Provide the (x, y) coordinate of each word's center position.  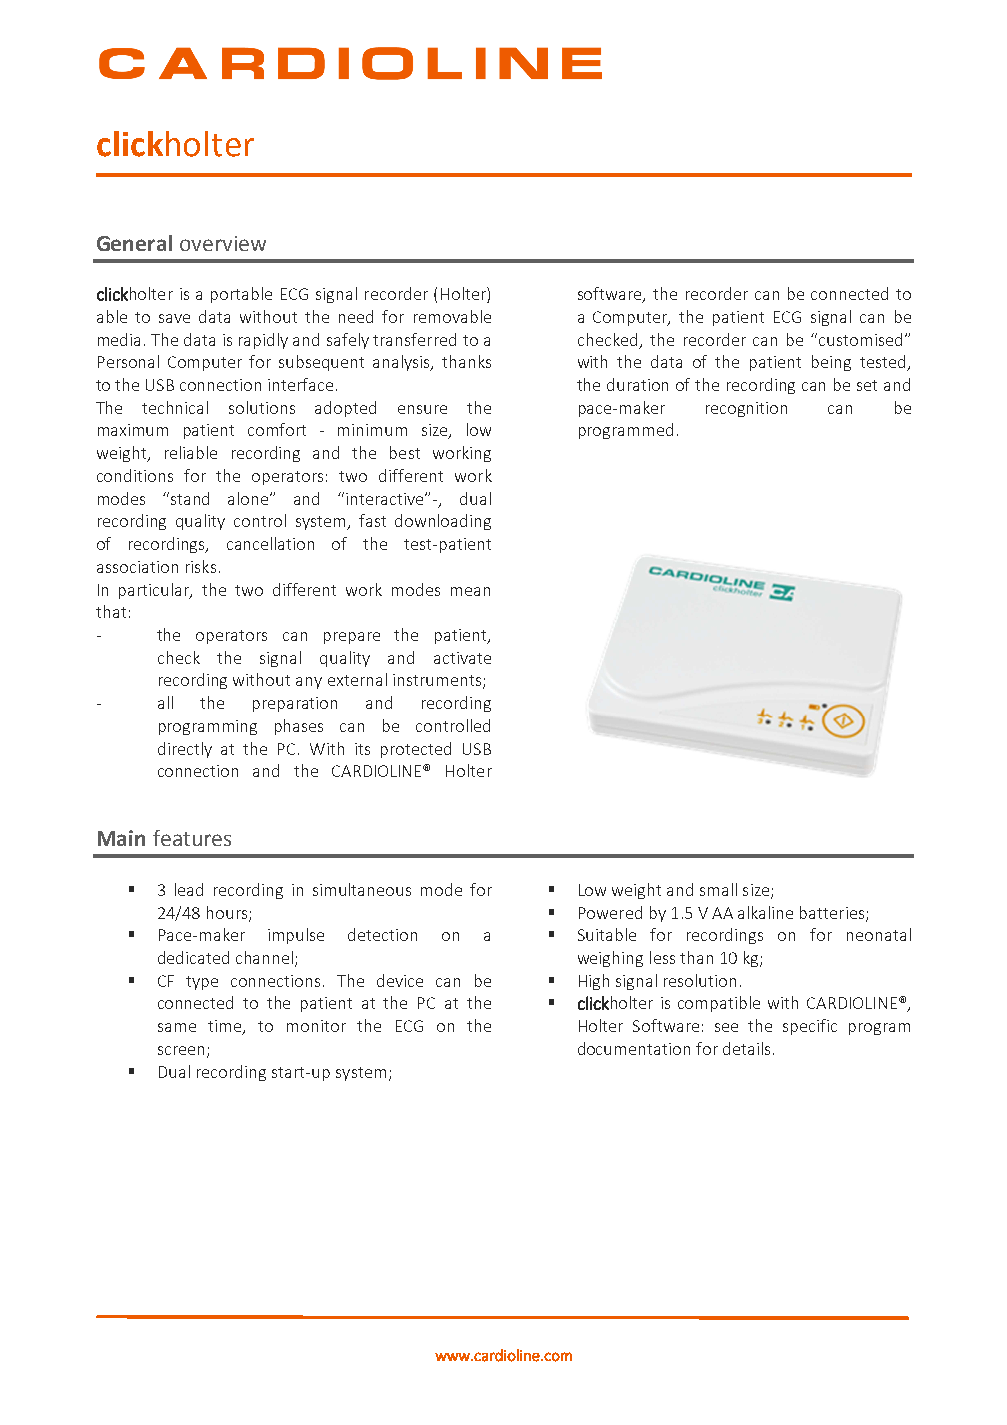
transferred (414, 339)
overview (223, 243)
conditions (135, 475)
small (718, 889)
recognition (746, 409)
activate (462, 658)
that (111, 611)
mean (470, 591)
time (226, 1027)
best (405, 452)
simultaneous (362, 889)
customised (860, 339)
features (192, 838)
